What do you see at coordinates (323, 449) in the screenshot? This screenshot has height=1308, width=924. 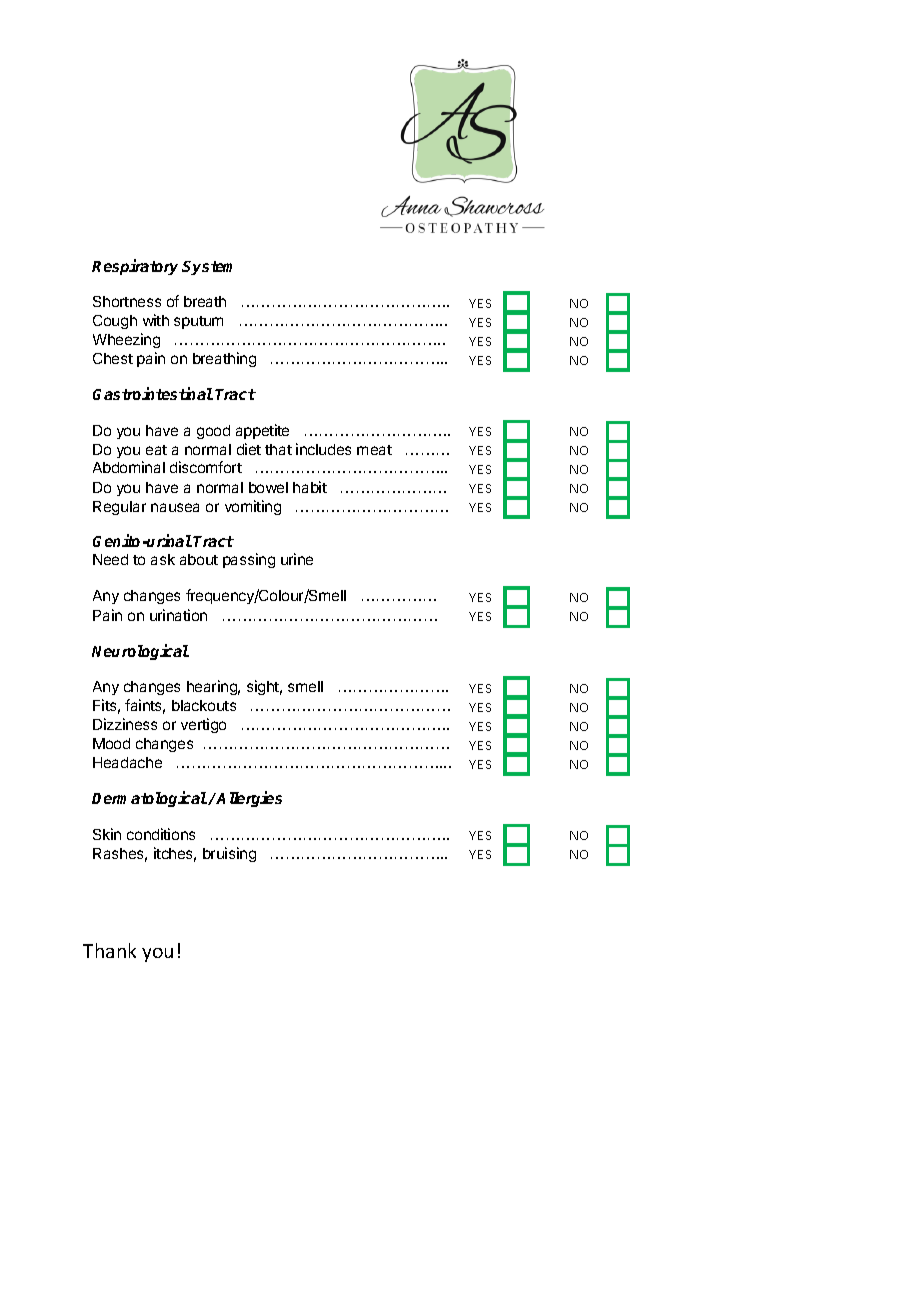 I see `includes` at bounding box center [323, 449].
